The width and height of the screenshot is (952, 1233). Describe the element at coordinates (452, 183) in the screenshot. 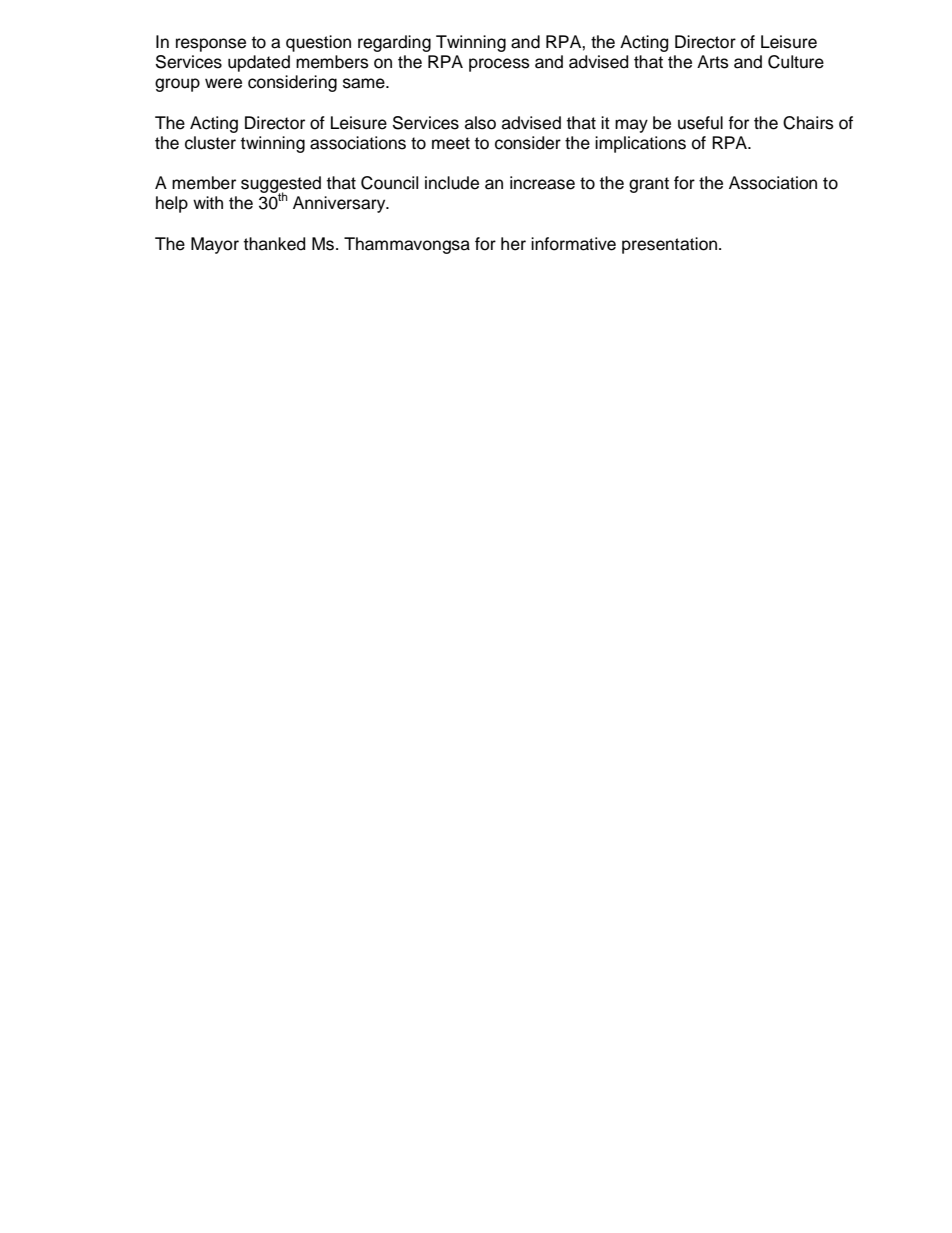

I see `include` at that location.
